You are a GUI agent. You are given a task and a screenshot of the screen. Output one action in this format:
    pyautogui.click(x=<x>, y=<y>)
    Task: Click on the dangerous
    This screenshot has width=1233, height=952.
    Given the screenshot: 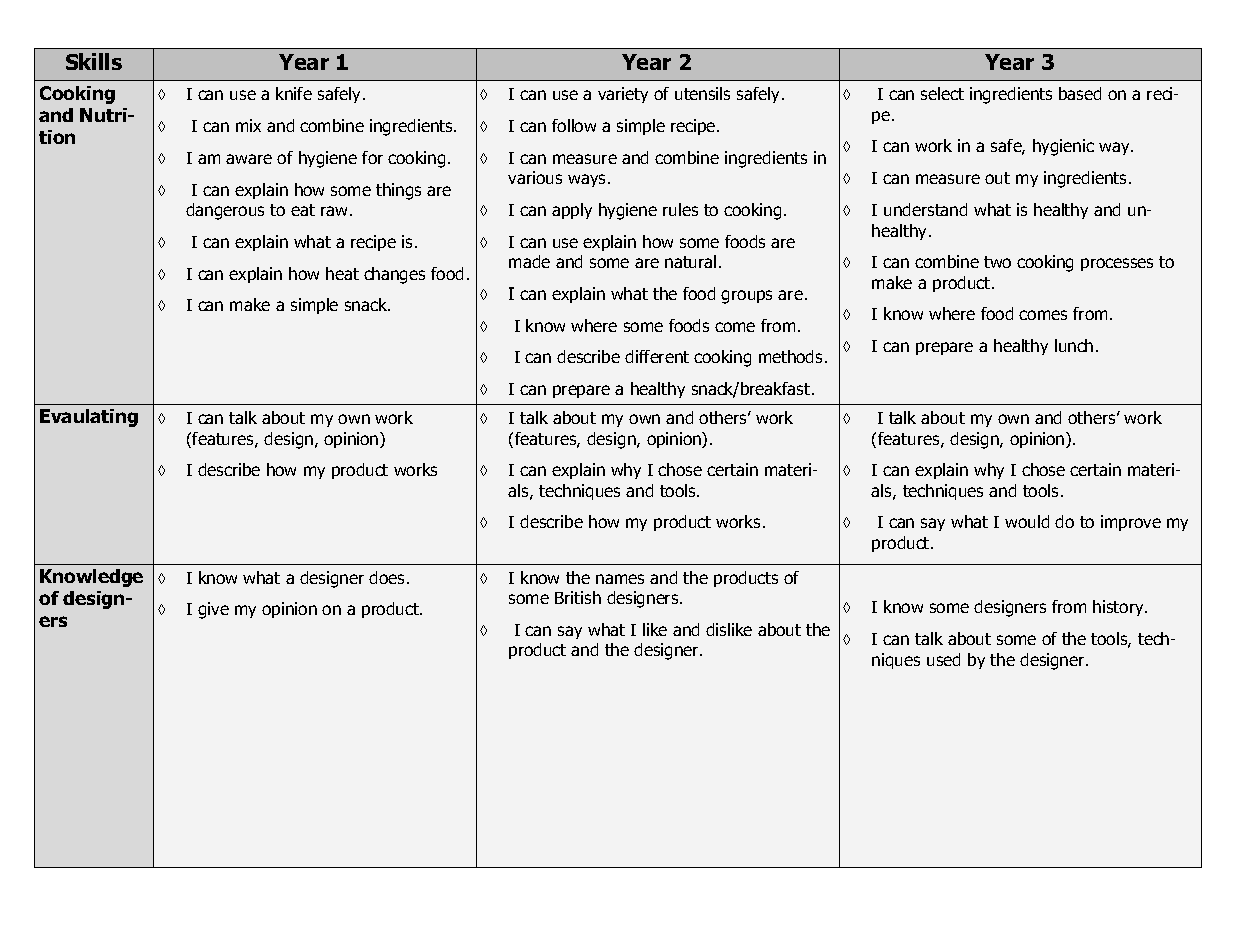 What is the action you would take?
    pyautogui.click(x=225, y=211)
